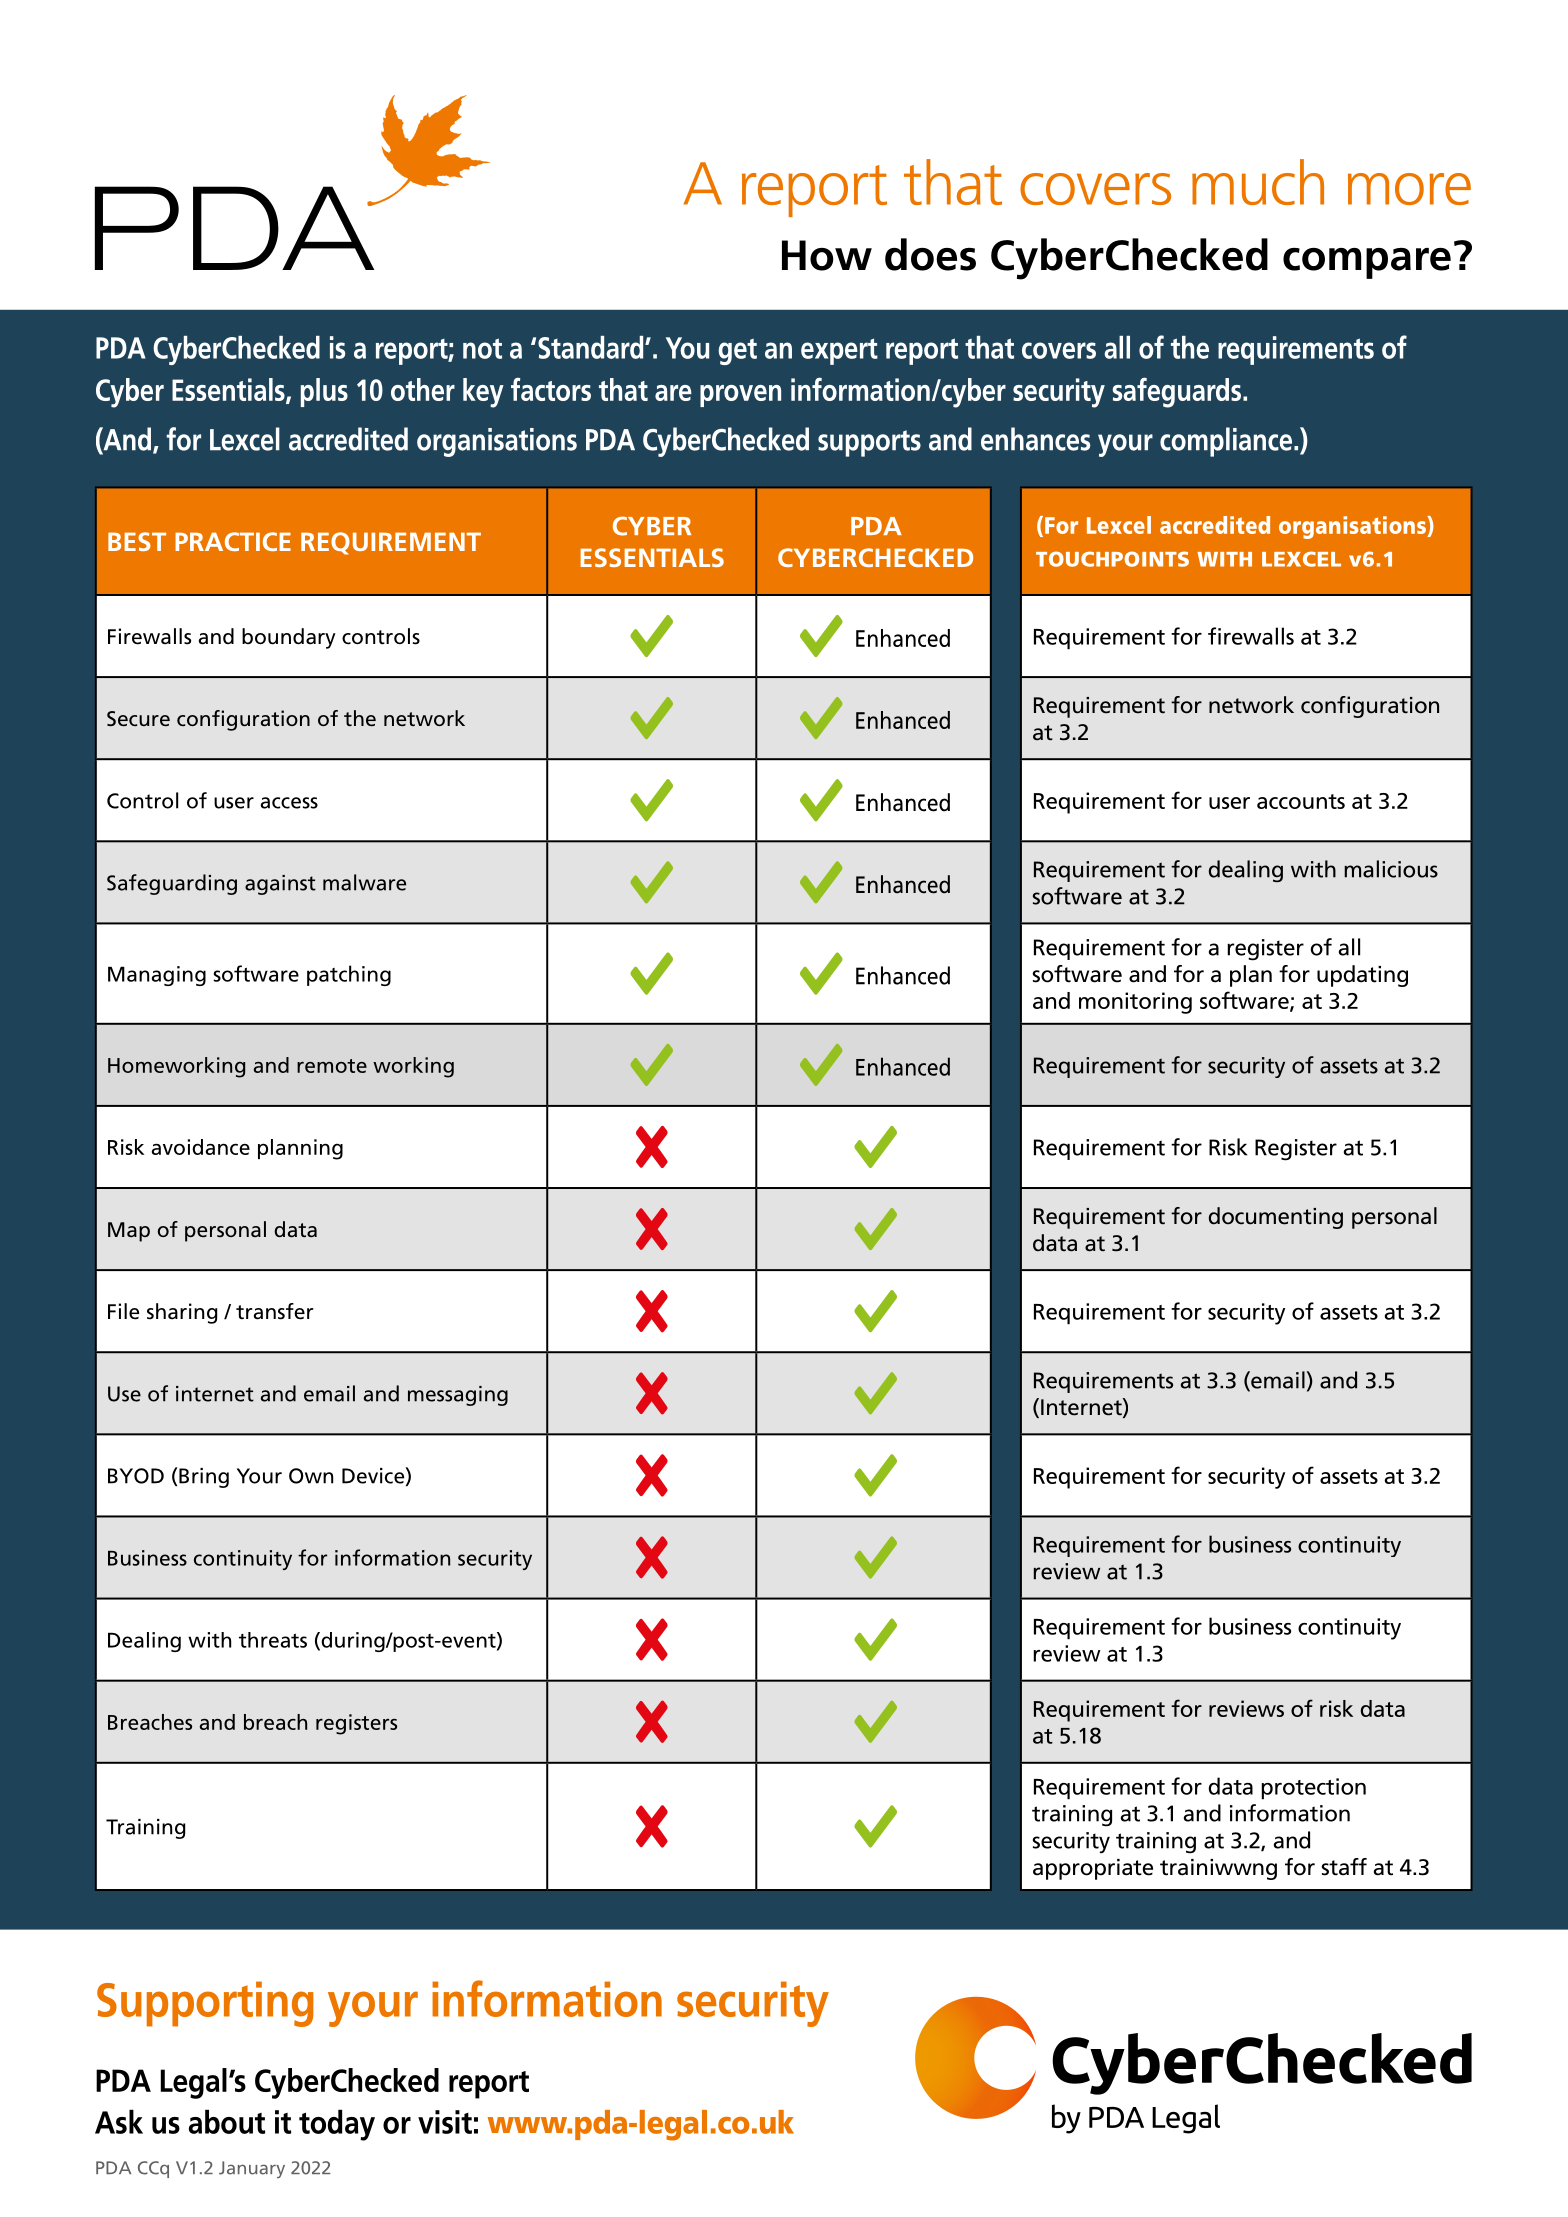 Image resolution: width=1568 pixels, height=2217 pixels. I want to click on supports, so click(869, 443).
